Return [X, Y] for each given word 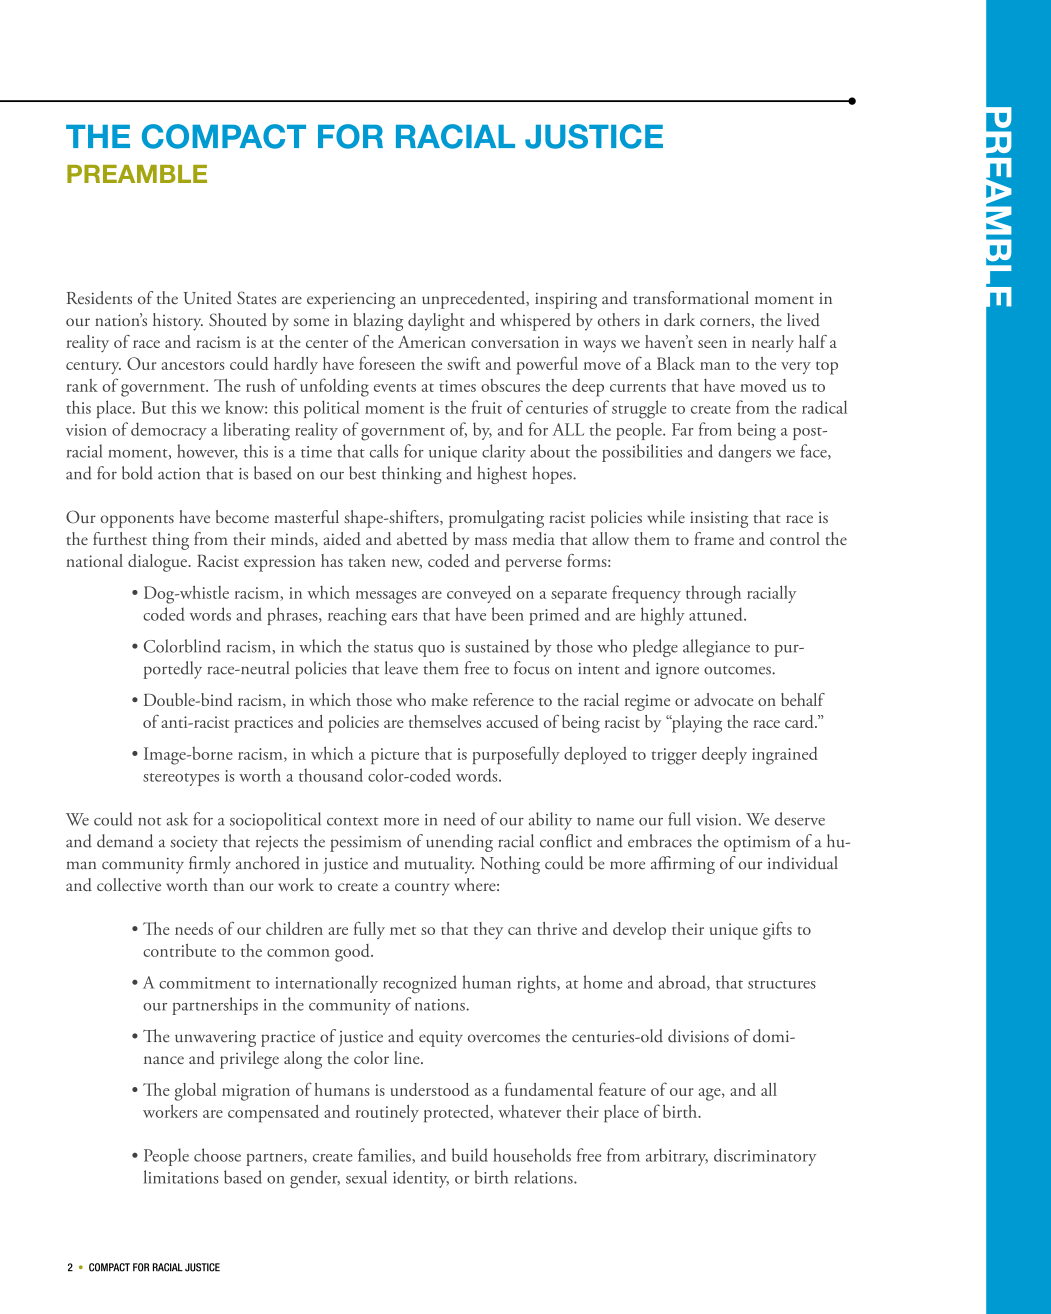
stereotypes [181, 779]
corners [726, 322]
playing [695, 724]
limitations [181, 1177]
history [178, 322]
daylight [436, 322]
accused [512, 721]
